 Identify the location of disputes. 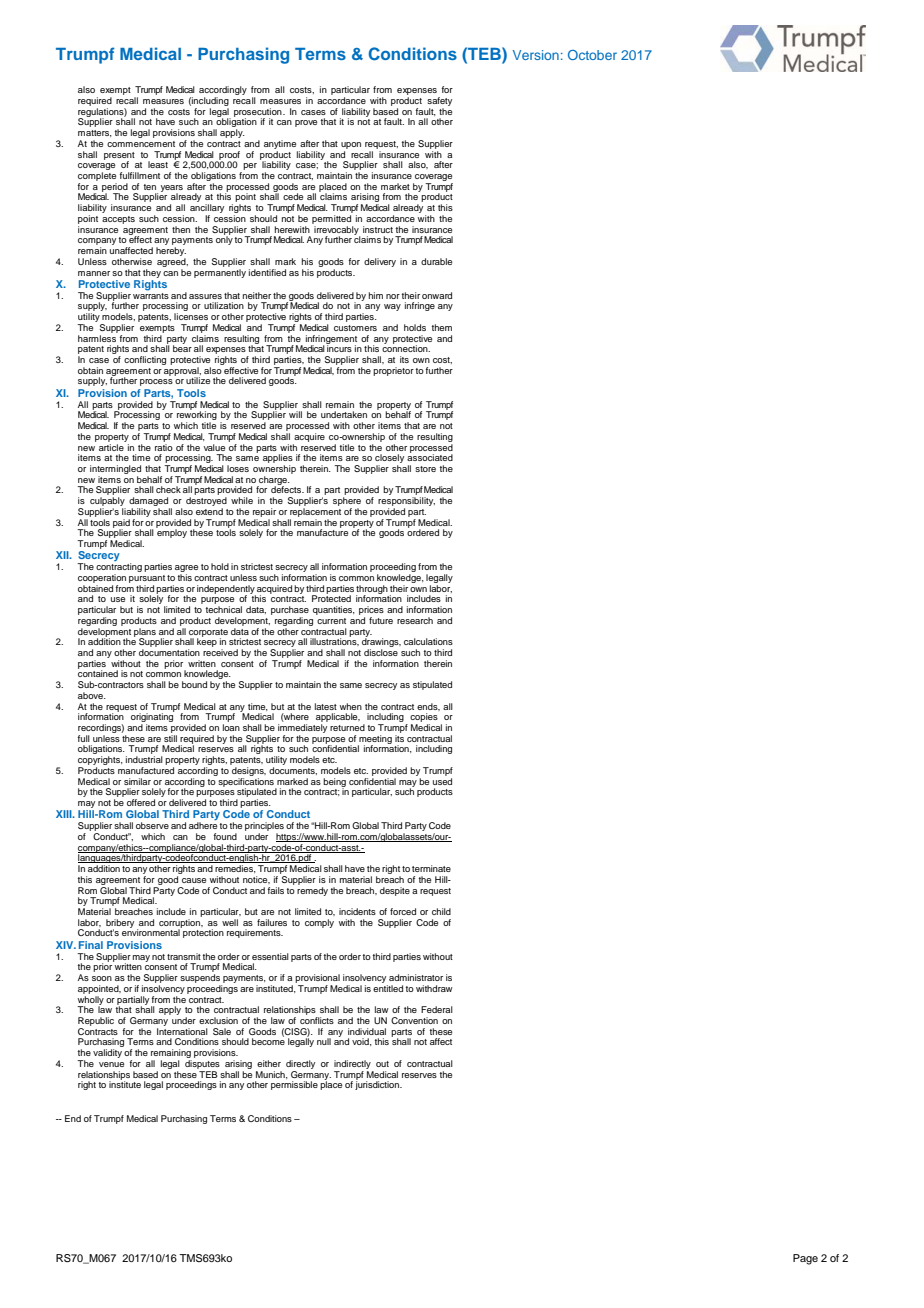
(202, 1064).
